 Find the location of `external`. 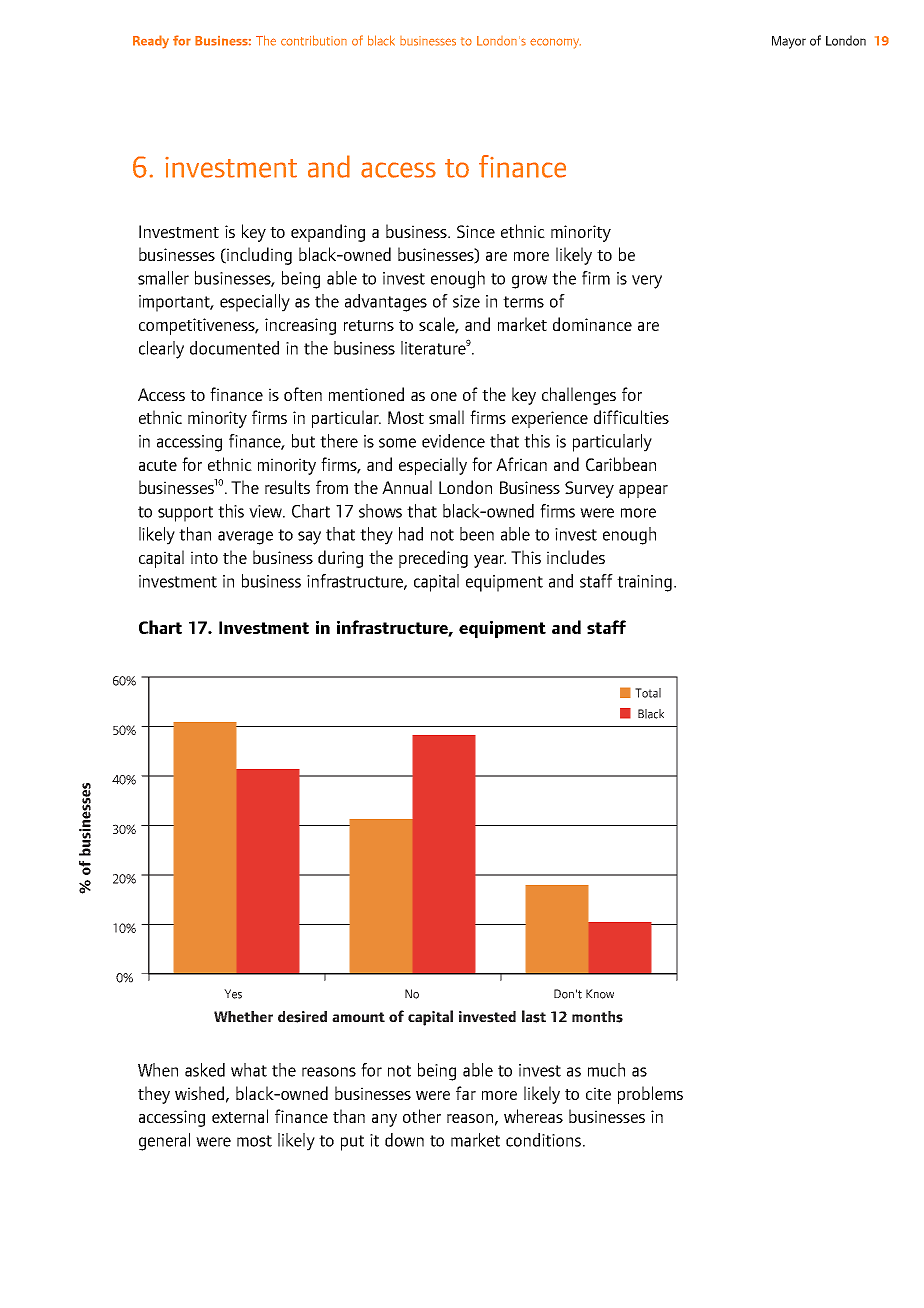

external is located at coordinates (240, 1116).
